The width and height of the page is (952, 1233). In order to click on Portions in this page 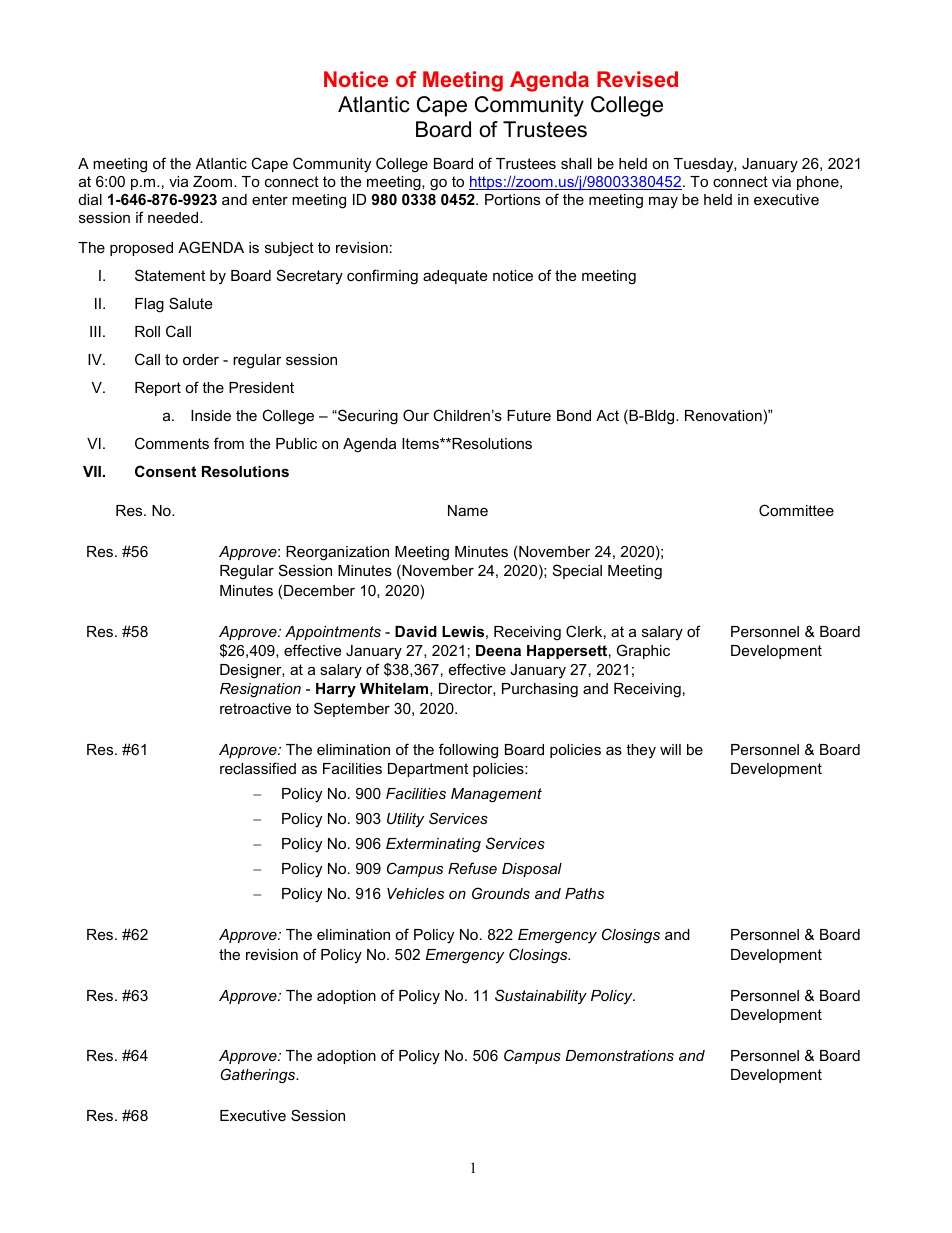, I will do `click(512, 199)`.
